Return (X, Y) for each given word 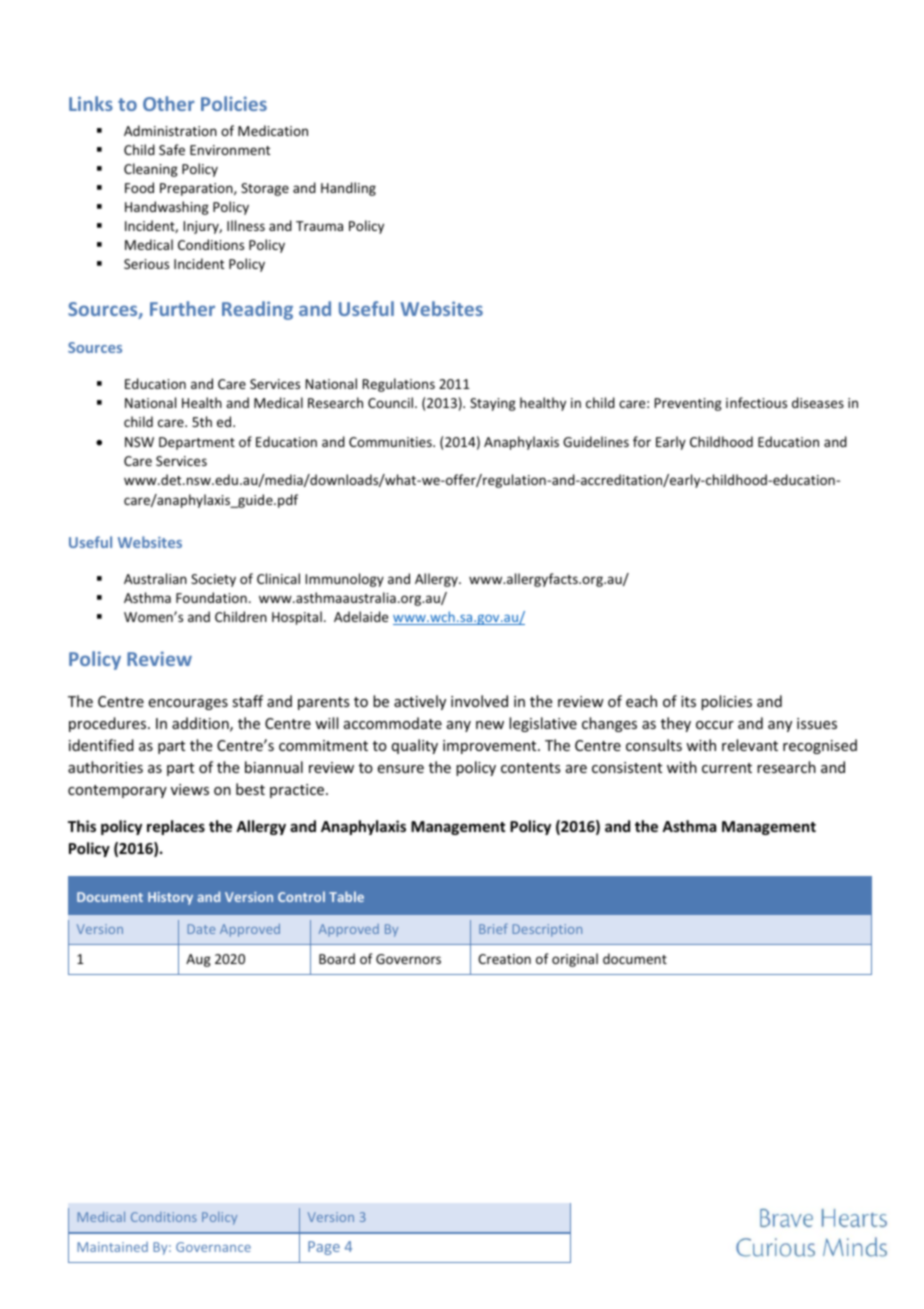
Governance (213, 1247)
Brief (493, 928)
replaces (176, 827)
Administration (170, 130)
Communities (391, 442)
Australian (155, 578)
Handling (348, 189)
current (727, 768)
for (642, 441)
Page (324, 1248)
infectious (756, 402)
